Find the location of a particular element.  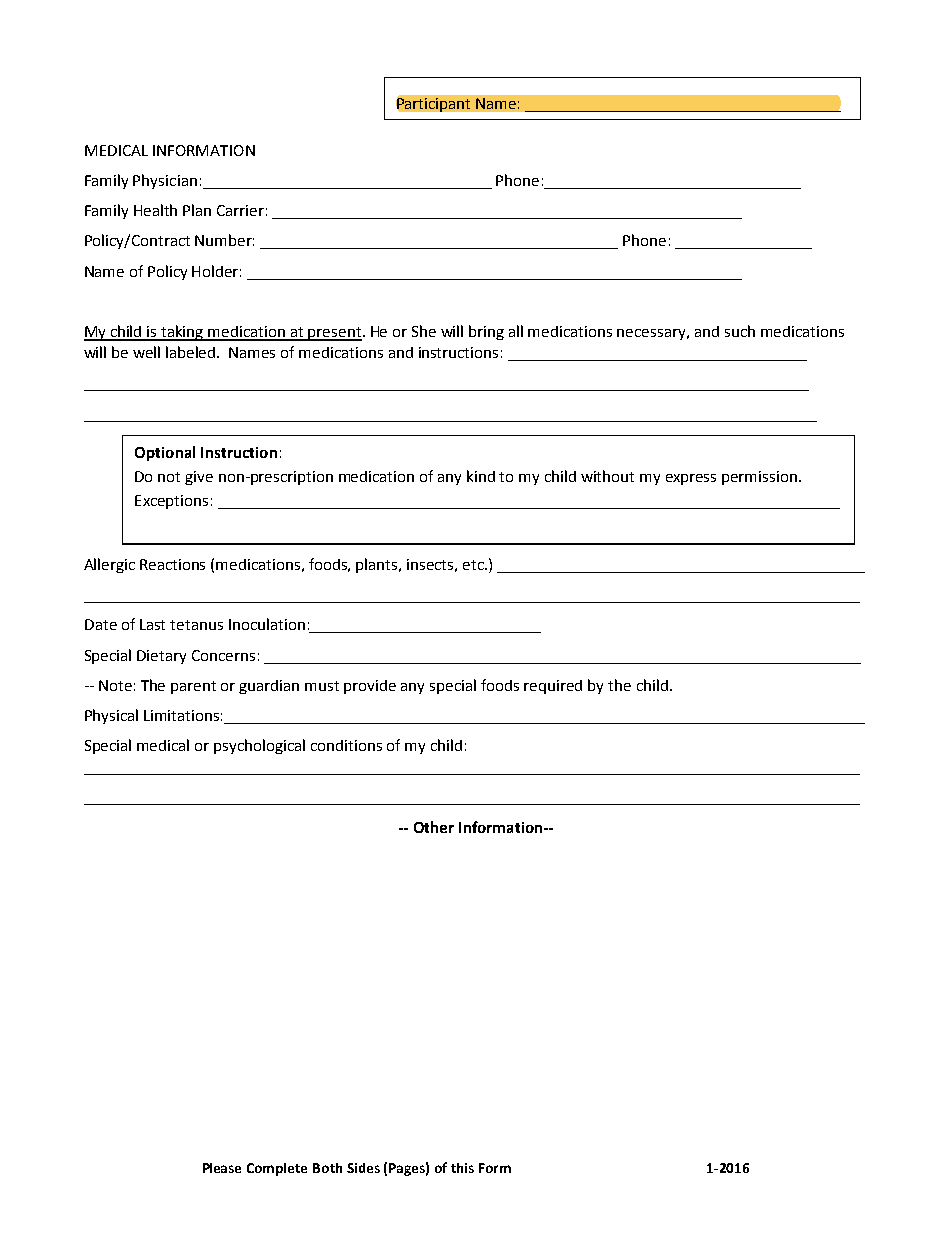

Please is located at coordinates (222, 1168).
